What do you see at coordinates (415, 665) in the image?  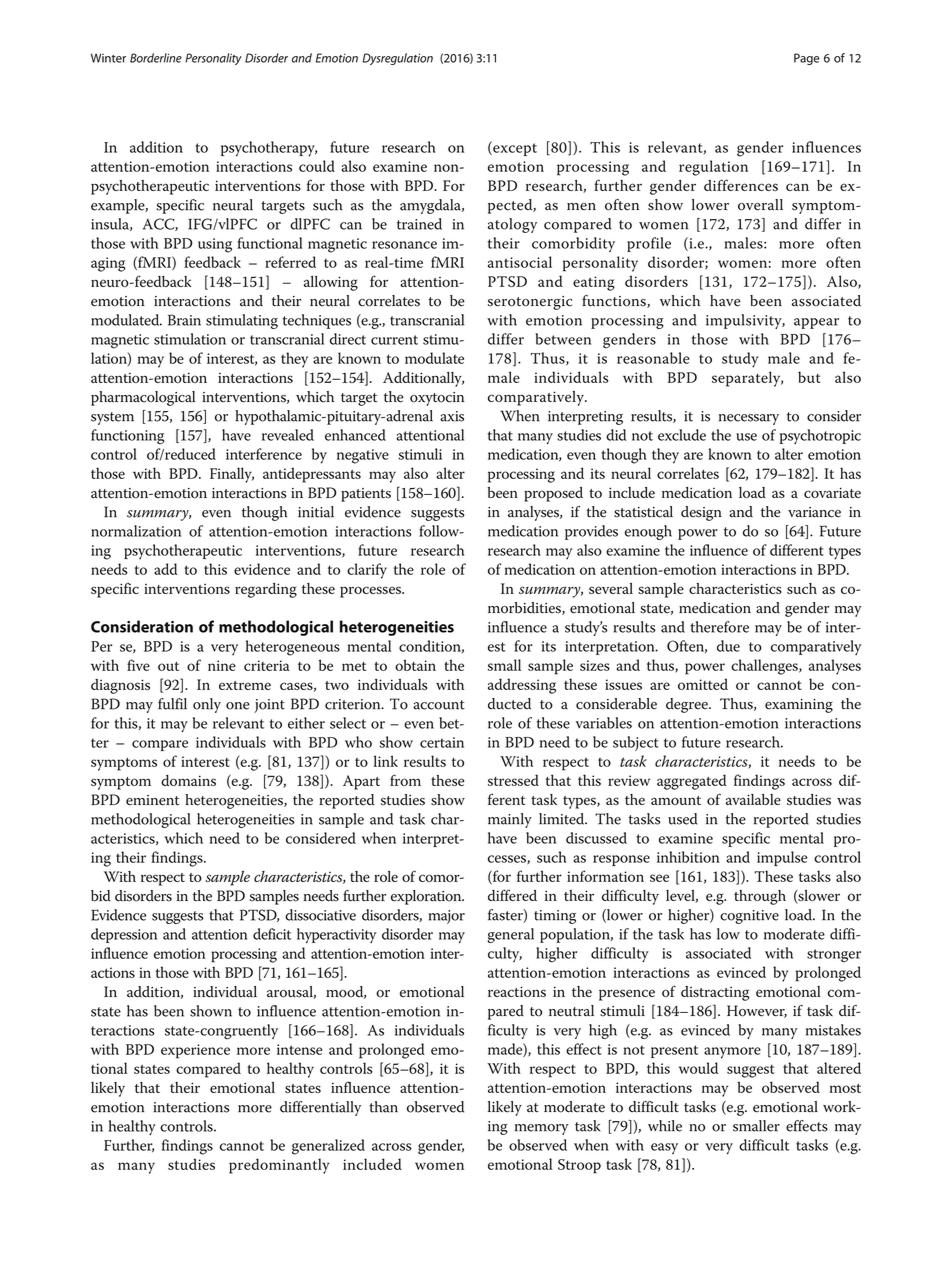 I see `obtain` at bounding box center [415, 665].
